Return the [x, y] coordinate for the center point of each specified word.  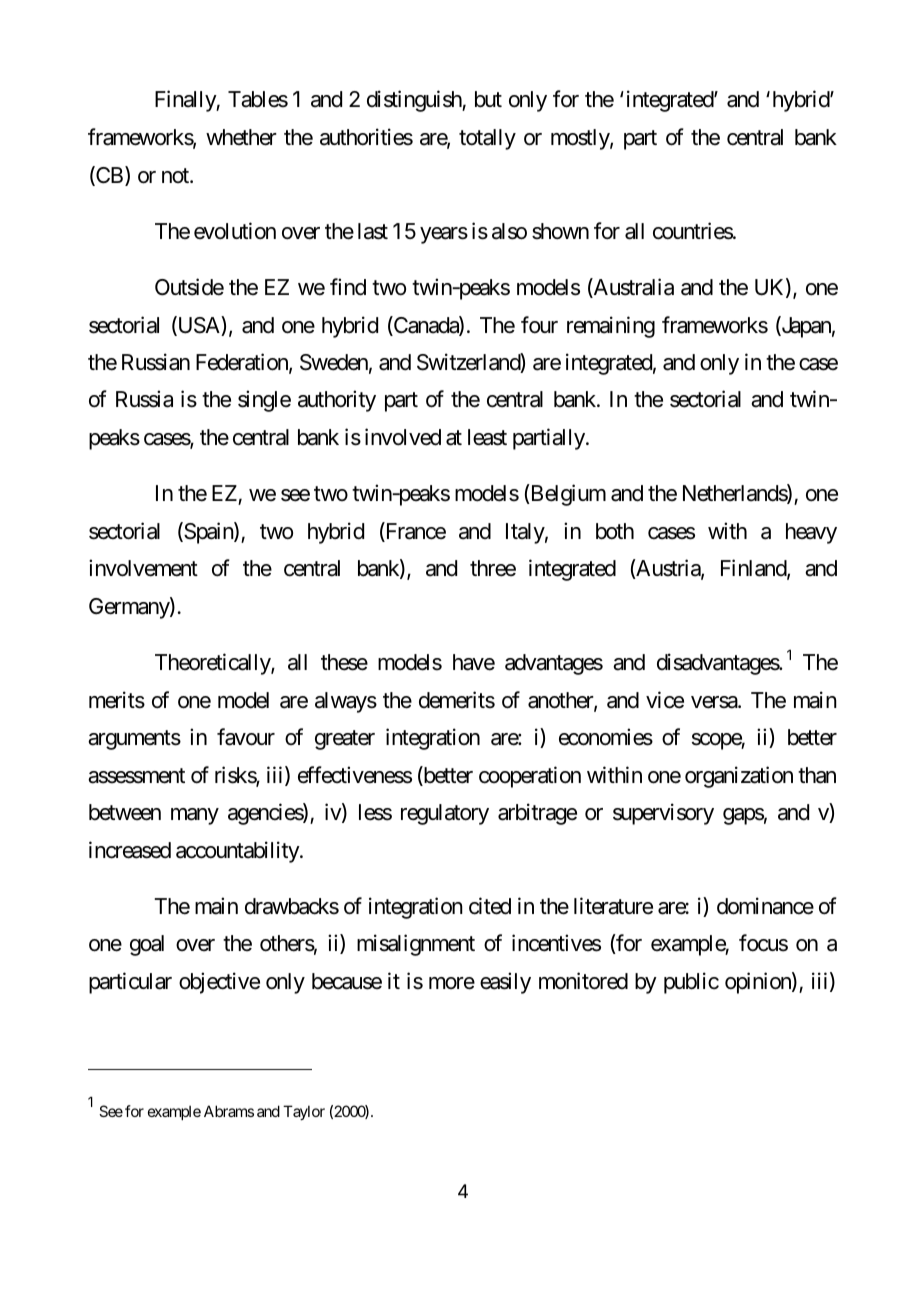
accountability [238, 852]
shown [560, 231]
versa [715, 702]
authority [337, 401]
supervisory [663, 814]
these [344, 662]
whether [241, 137]
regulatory [445, 814]
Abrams [229, 1111]
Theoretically [213, 664]
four [539, 325]
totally [487, 139]
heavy [811, 533]
